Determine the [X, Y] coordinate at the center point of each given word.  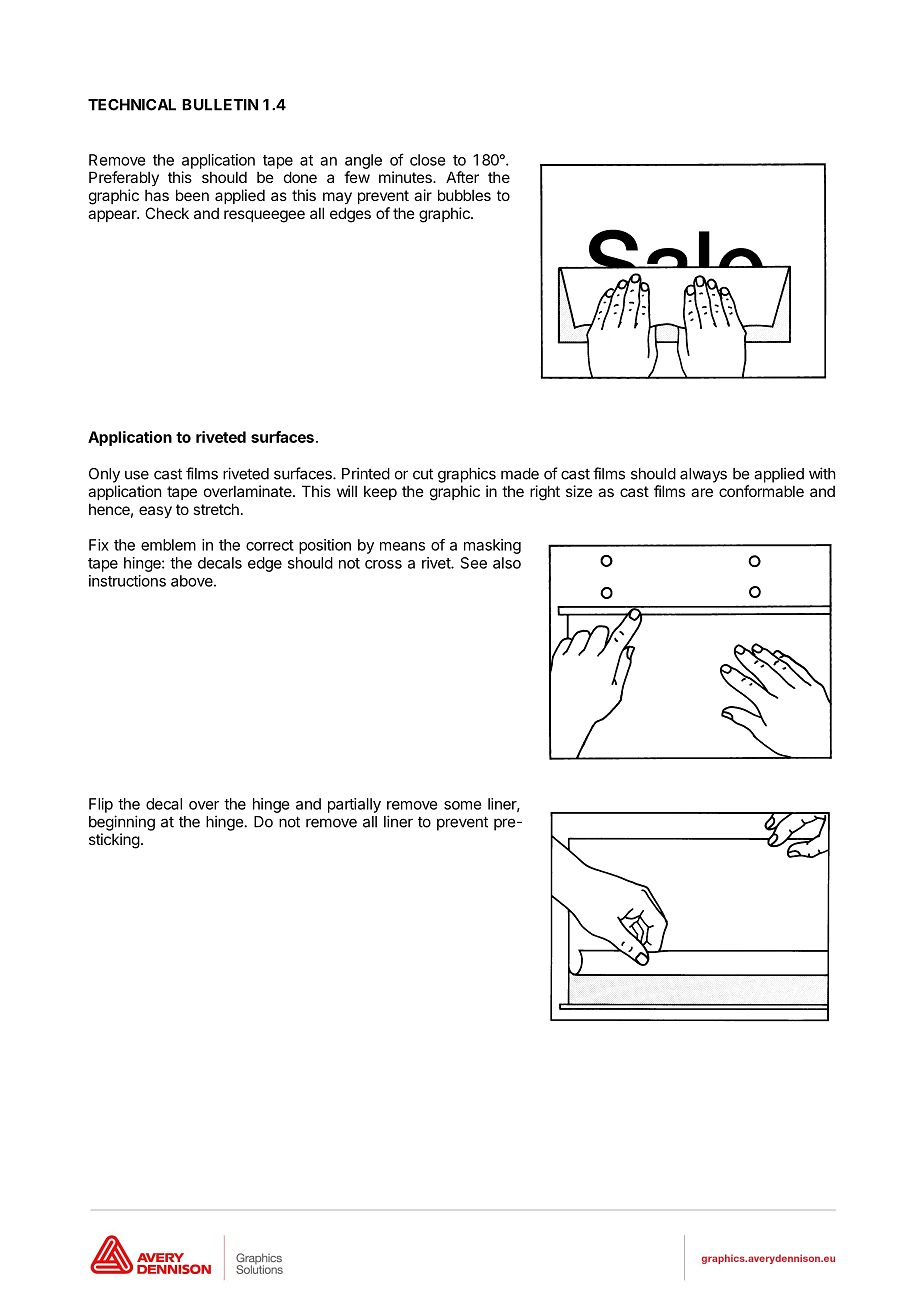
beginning [122, 823]
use [137, 475]
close [427, 160]
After [462, 177]
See [474, 563]
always [703, 475]
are [702, 492]
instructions [127, 581]
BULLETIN [220, 105]
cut [423, 474]
